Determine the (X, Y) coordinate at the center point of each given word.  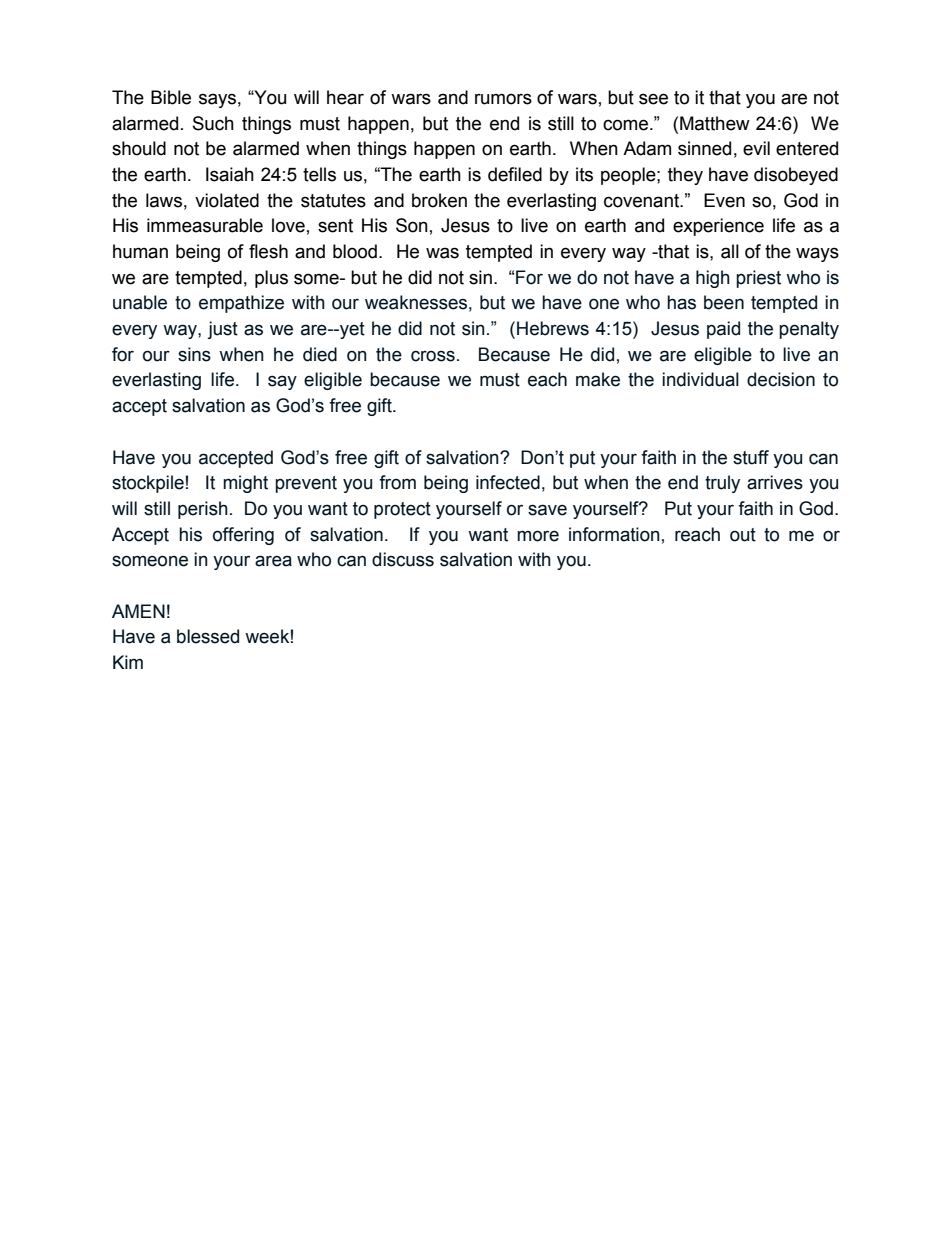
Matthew (715, 123)
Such (213, 123)
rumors (503, 99)
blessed (208, 636)
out (743, 535)
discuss (403, 559)
